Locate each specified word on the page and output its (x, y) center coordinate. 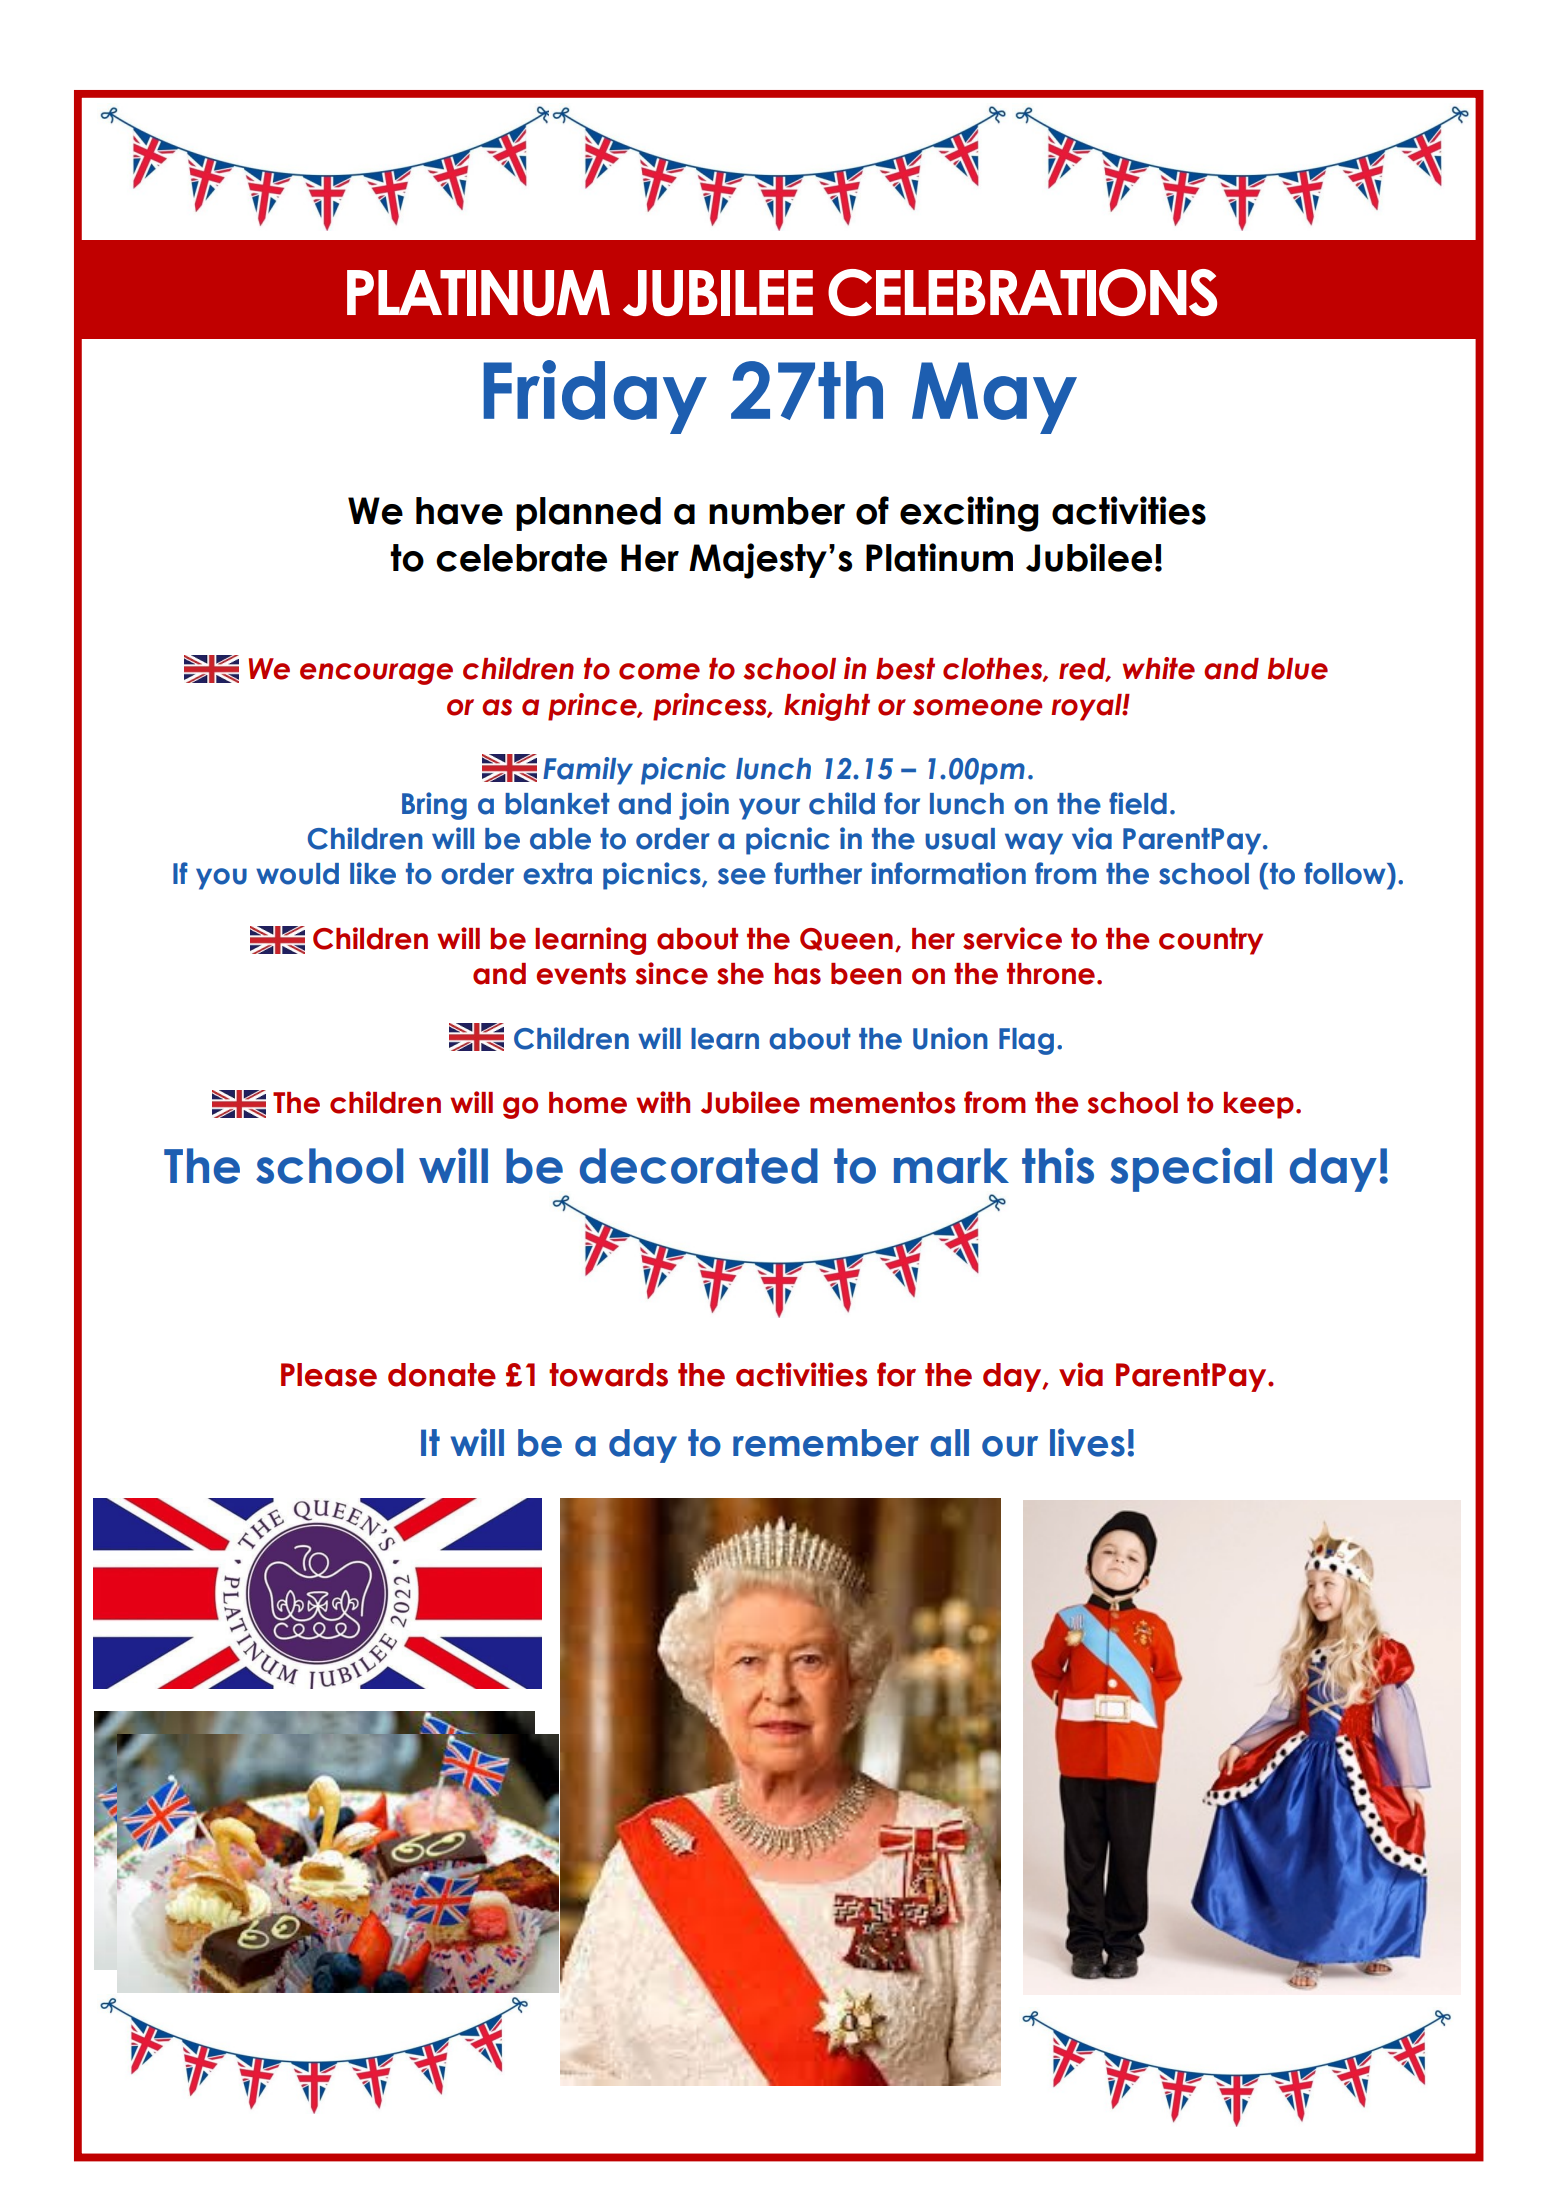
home (588, 1103)
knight (827, 707)
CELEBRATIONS (1022, 292)
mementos (882, 1103)
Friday (595, 397)
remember (826, 1443)
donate (442, 1375)
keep (1259, 1105)
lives (1087, 1442)
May (994, 398)
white (1159, 668)
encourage (376, 674)
